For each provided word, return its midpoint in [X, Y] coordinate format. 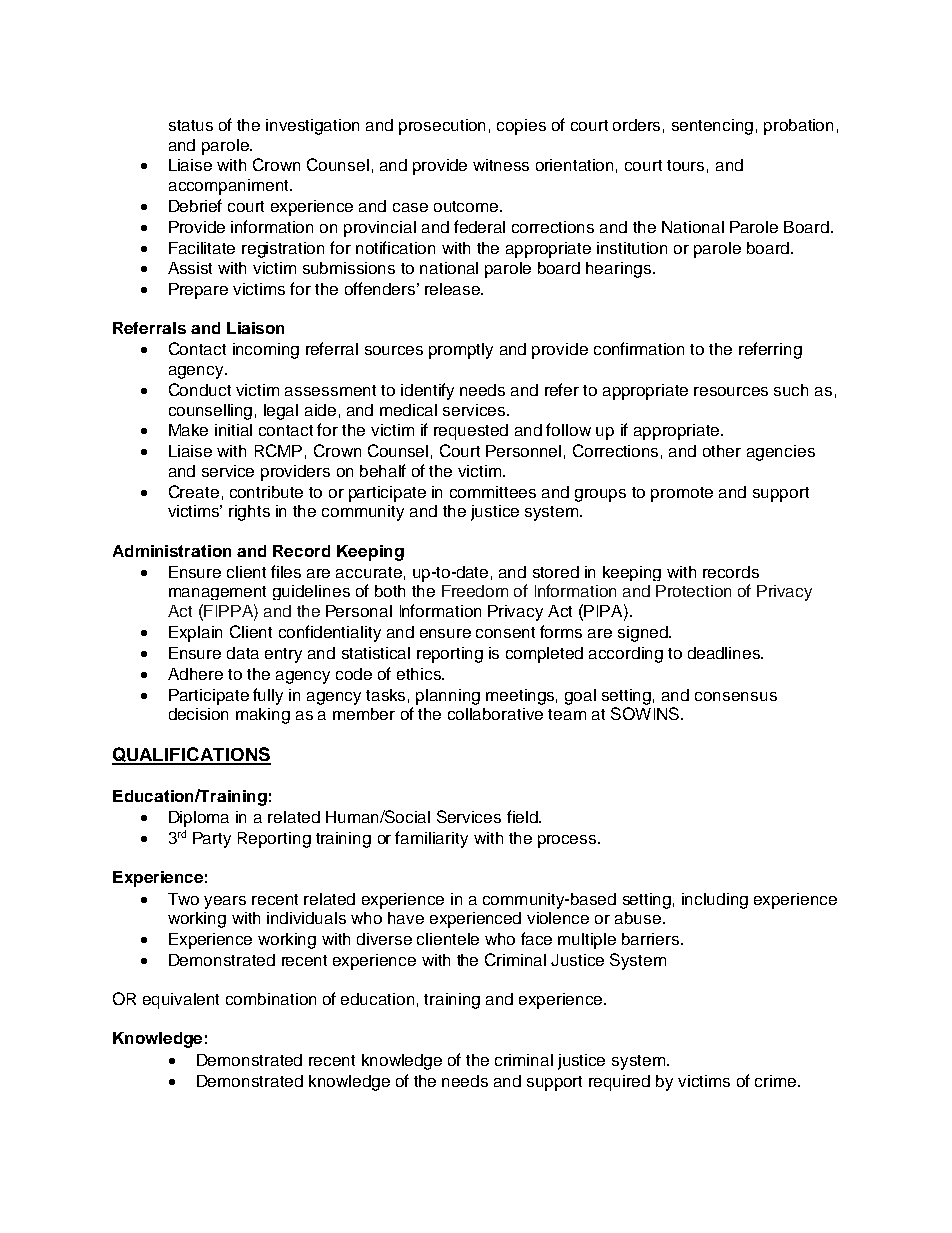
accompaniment [230, 187]
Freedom [475, 591]
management [217, 593]
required [619, 1083]
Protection [693, 591]
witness [501, 165]
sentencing [712, 127]
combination [271, 999]
